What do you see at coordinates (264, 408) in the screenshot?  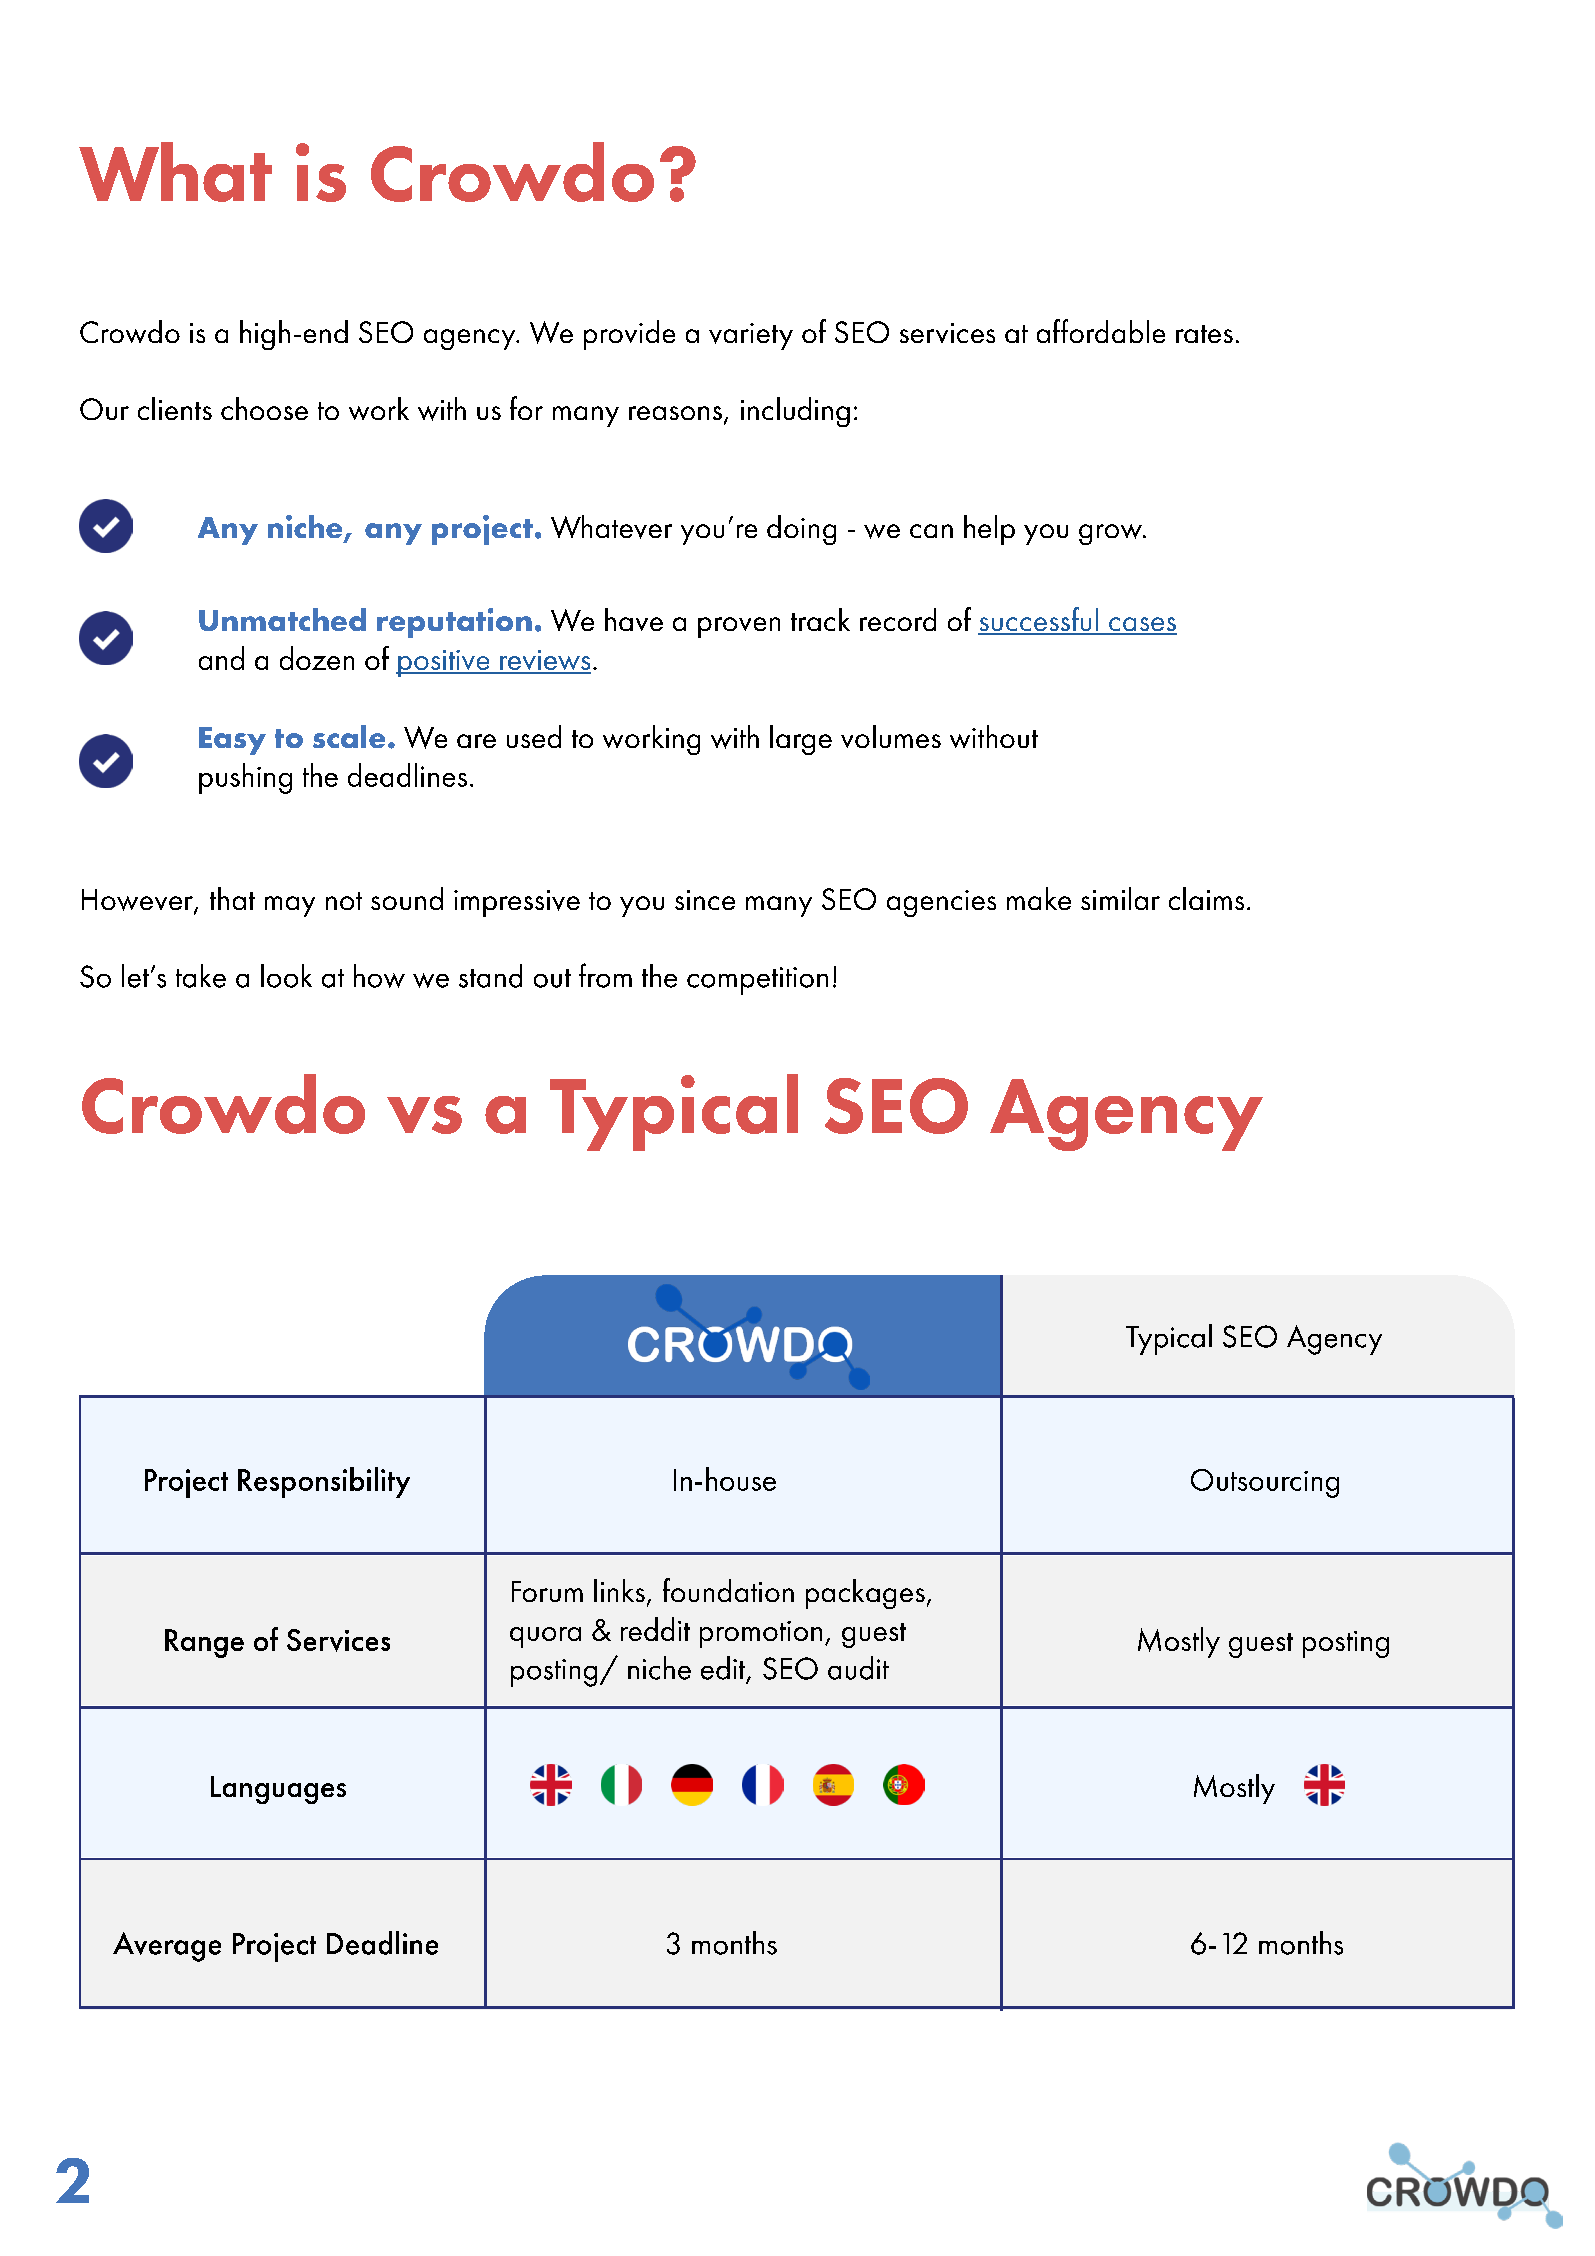 I see `choose` at bounding box center [264, 408].
